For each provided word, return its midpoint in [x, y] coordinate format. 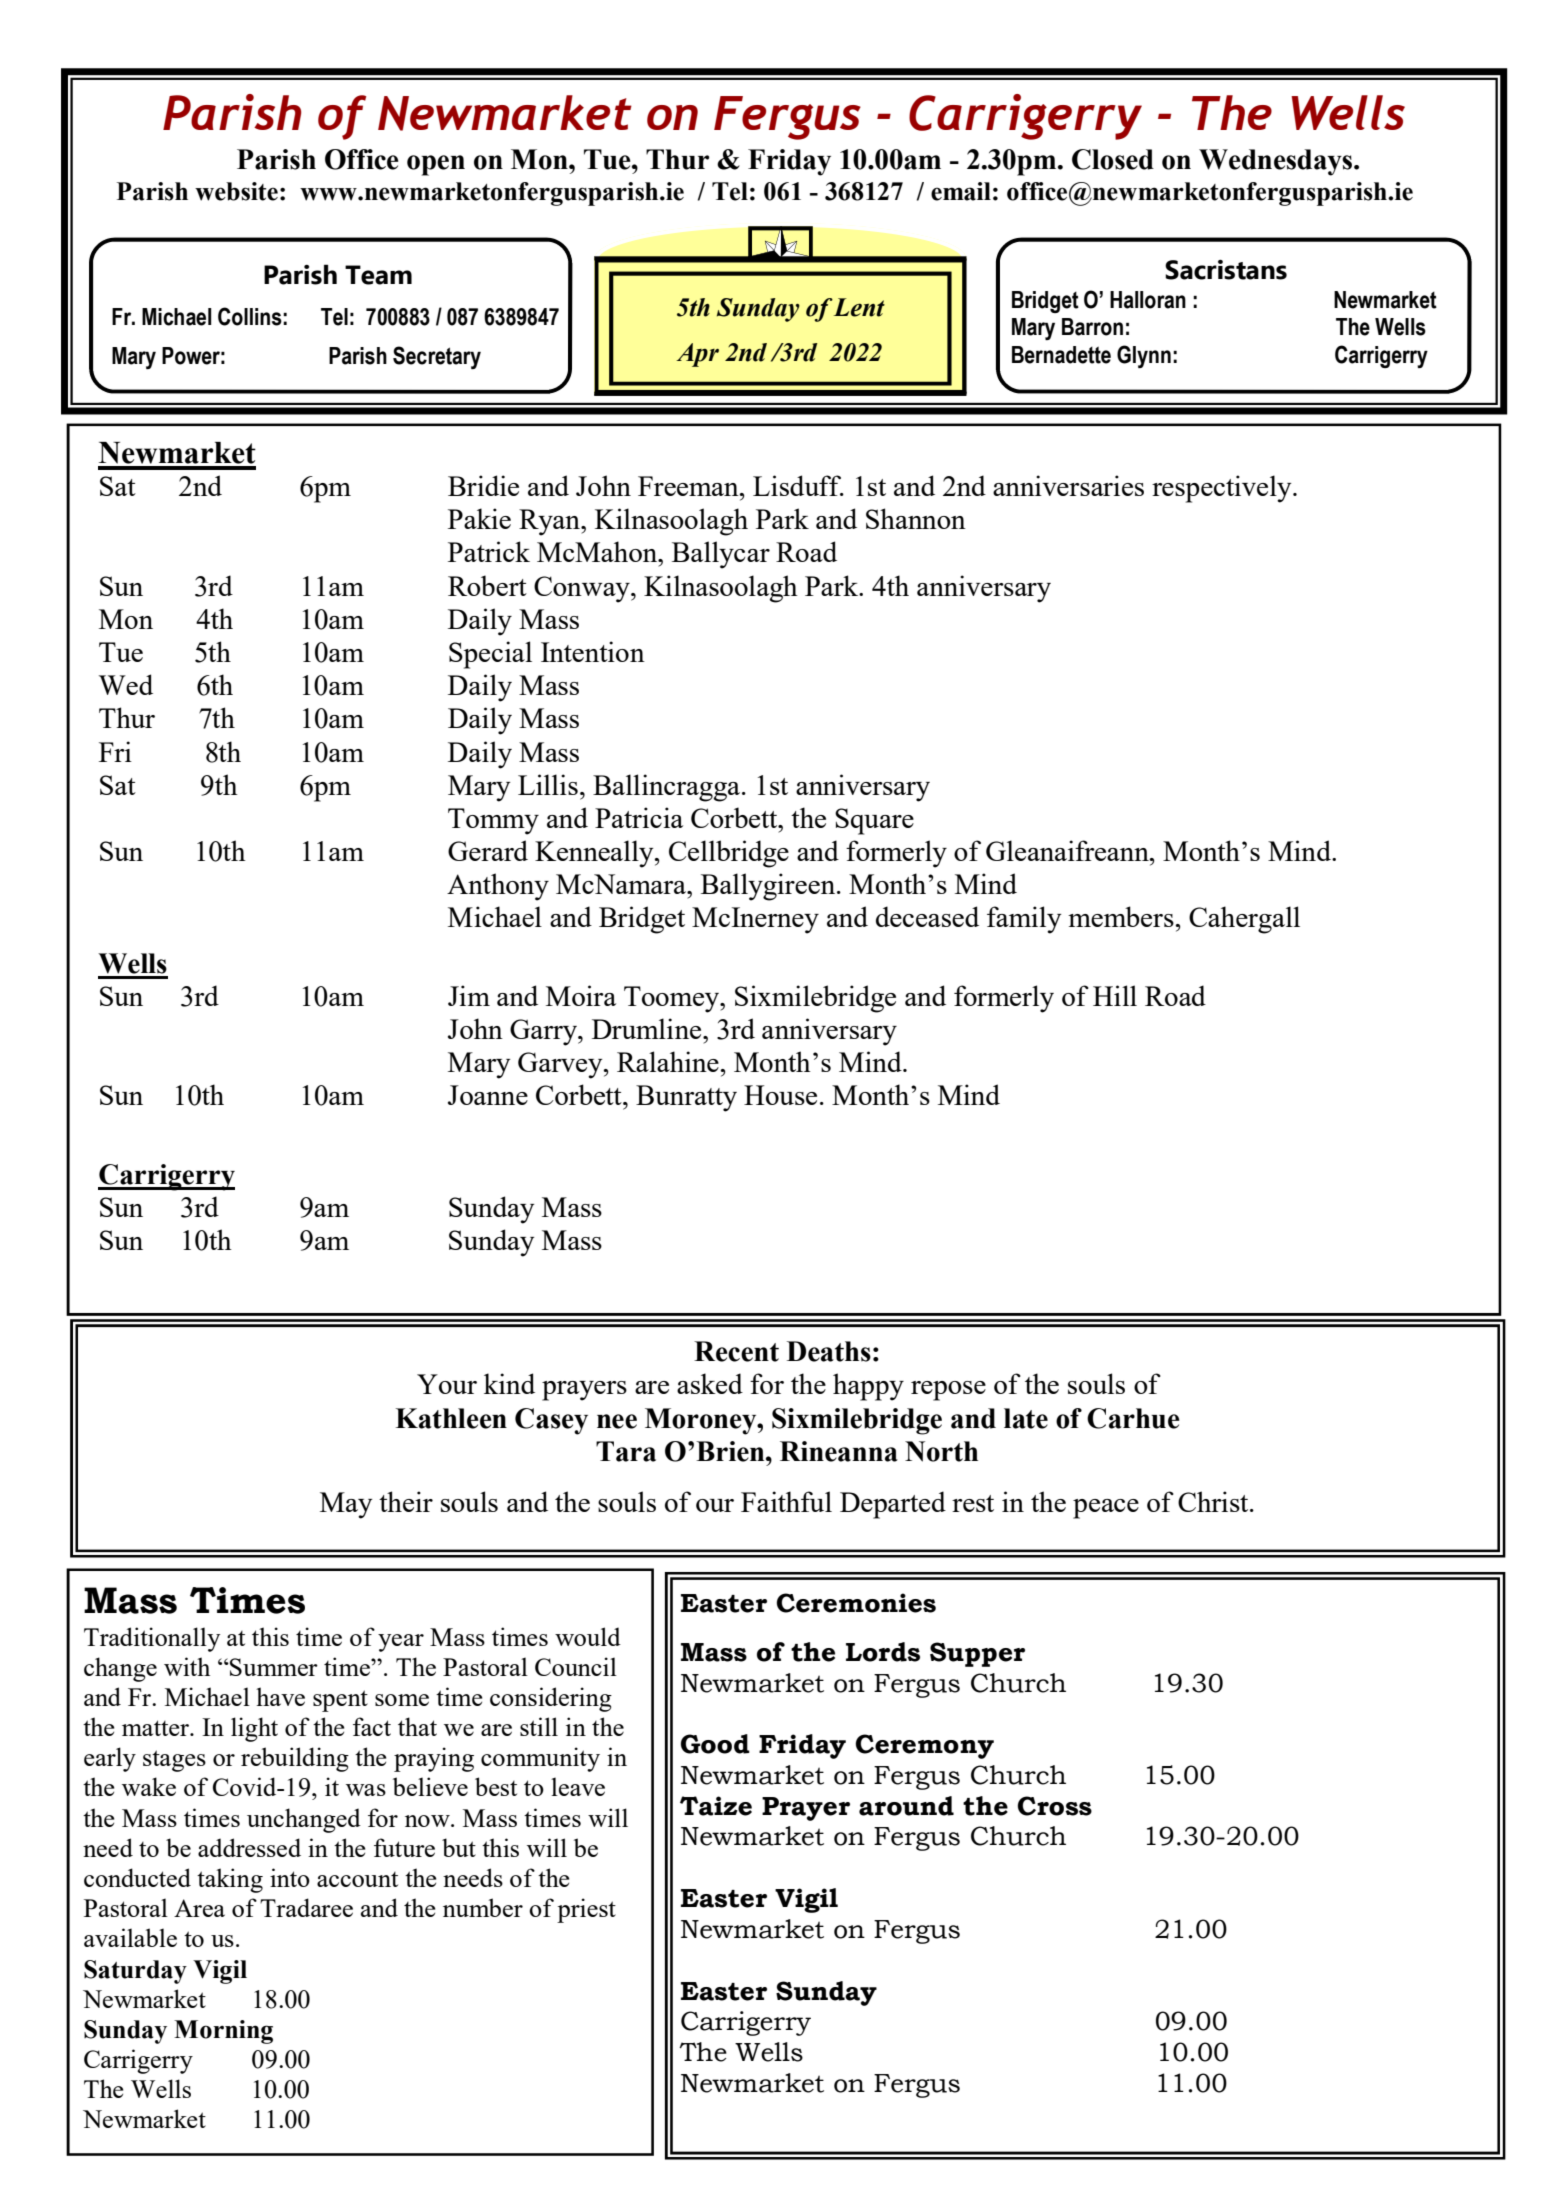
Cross [1054, 1806]
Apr [697, 355]
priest [586, 1910]
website [236, 191]
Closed [1113, 159]
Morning [223, 2032]
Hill [1115, 995]
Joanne [488, 1095]
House [780, 1095]
